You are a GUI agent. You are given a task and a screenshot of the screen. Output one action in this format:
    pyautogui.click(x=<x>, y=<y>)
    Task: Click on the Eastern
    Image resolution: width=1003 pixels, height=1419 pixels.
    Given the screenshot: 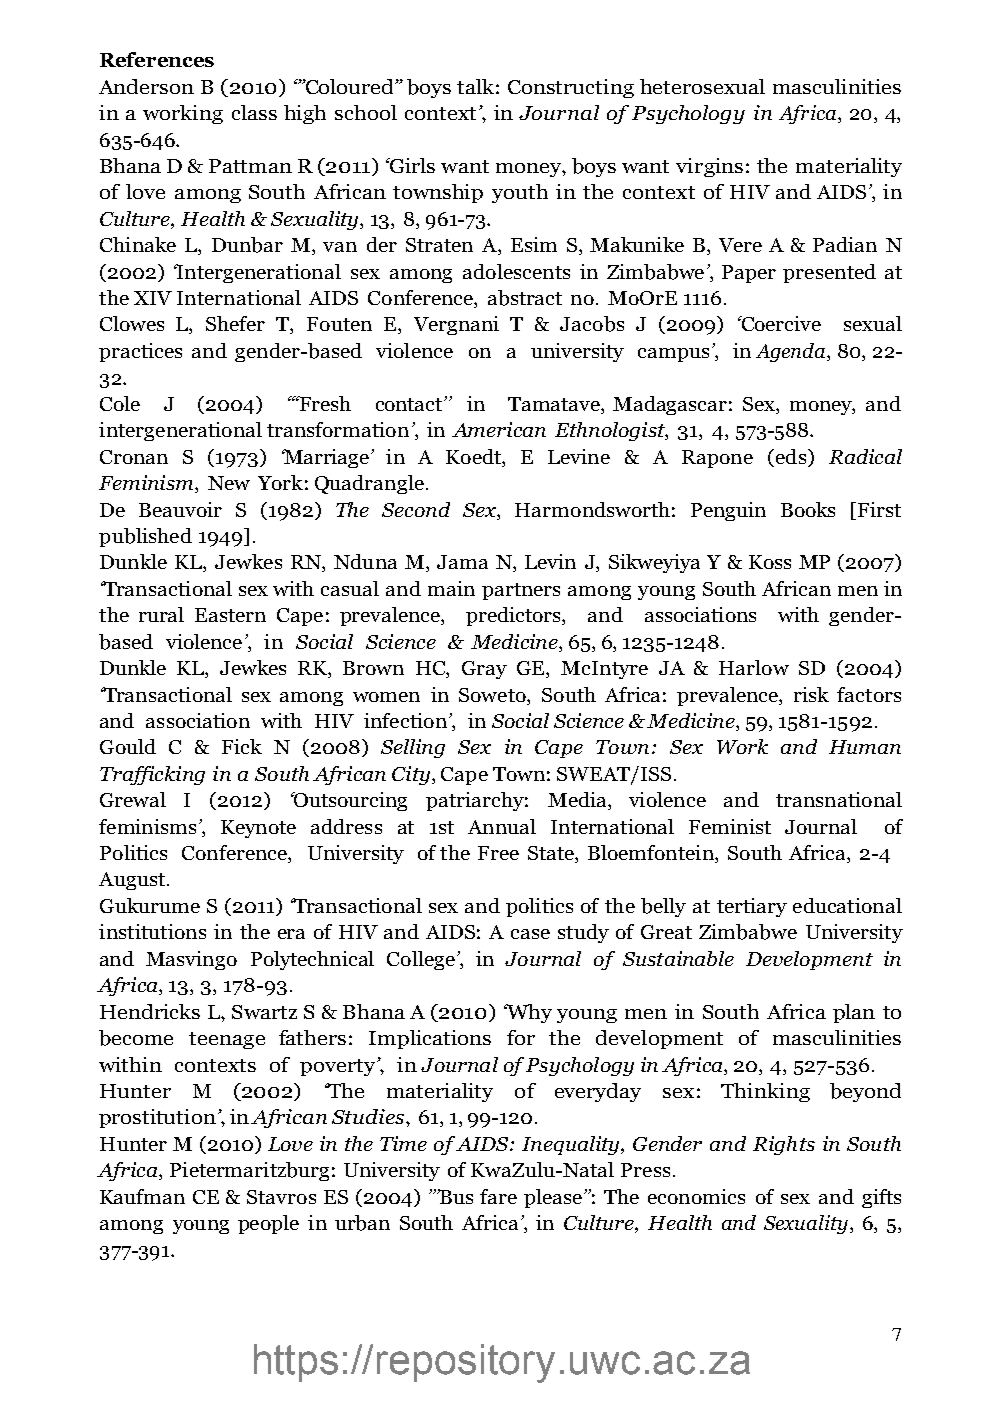 What is the action you would take?
    pyautogui.click(x=230, y=615)
